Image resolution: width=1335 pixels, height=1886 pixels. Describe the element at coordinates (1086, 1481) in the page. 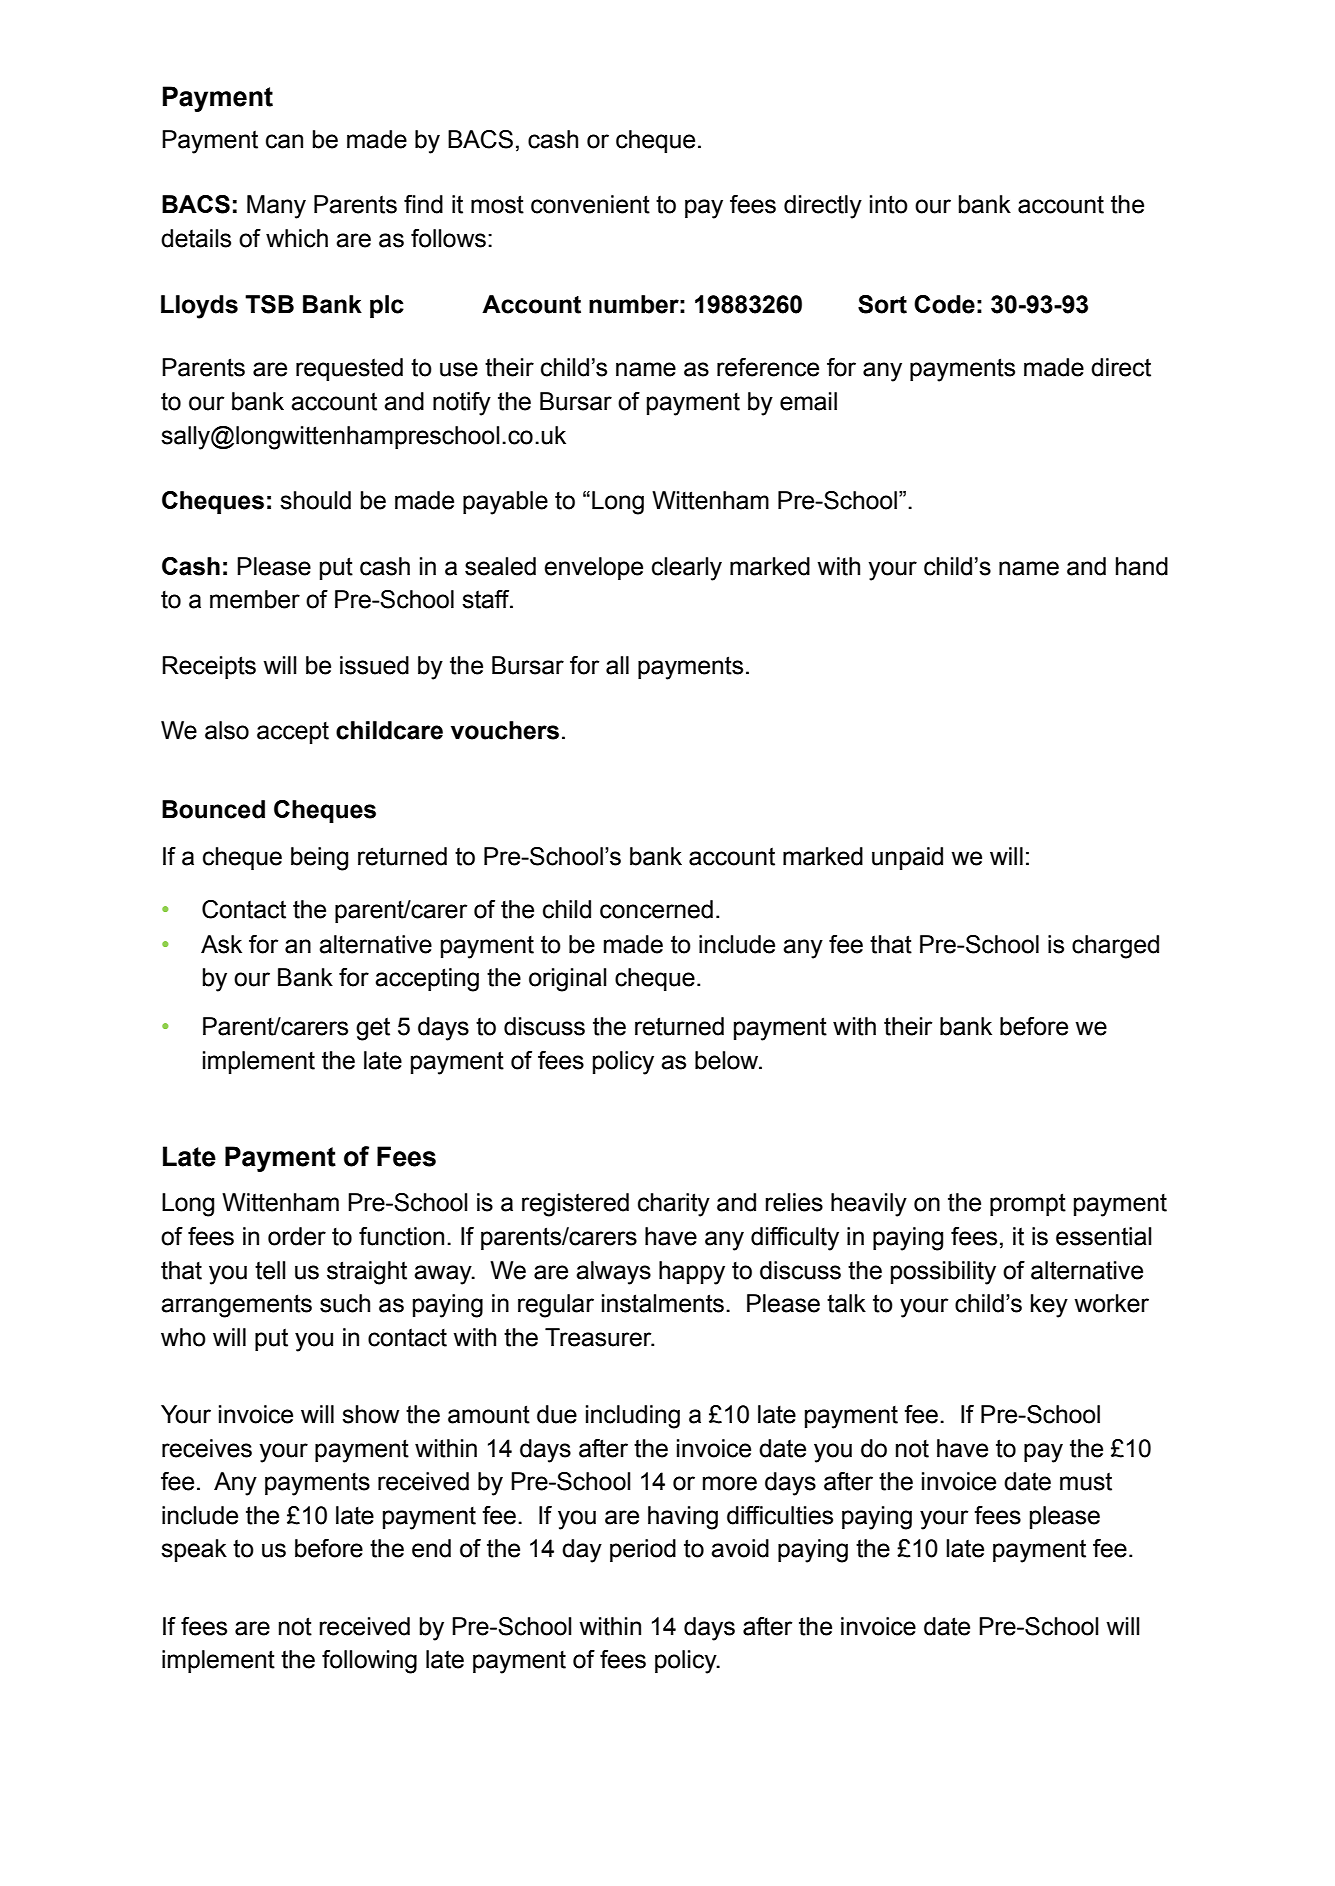

I see `must` at that location.
